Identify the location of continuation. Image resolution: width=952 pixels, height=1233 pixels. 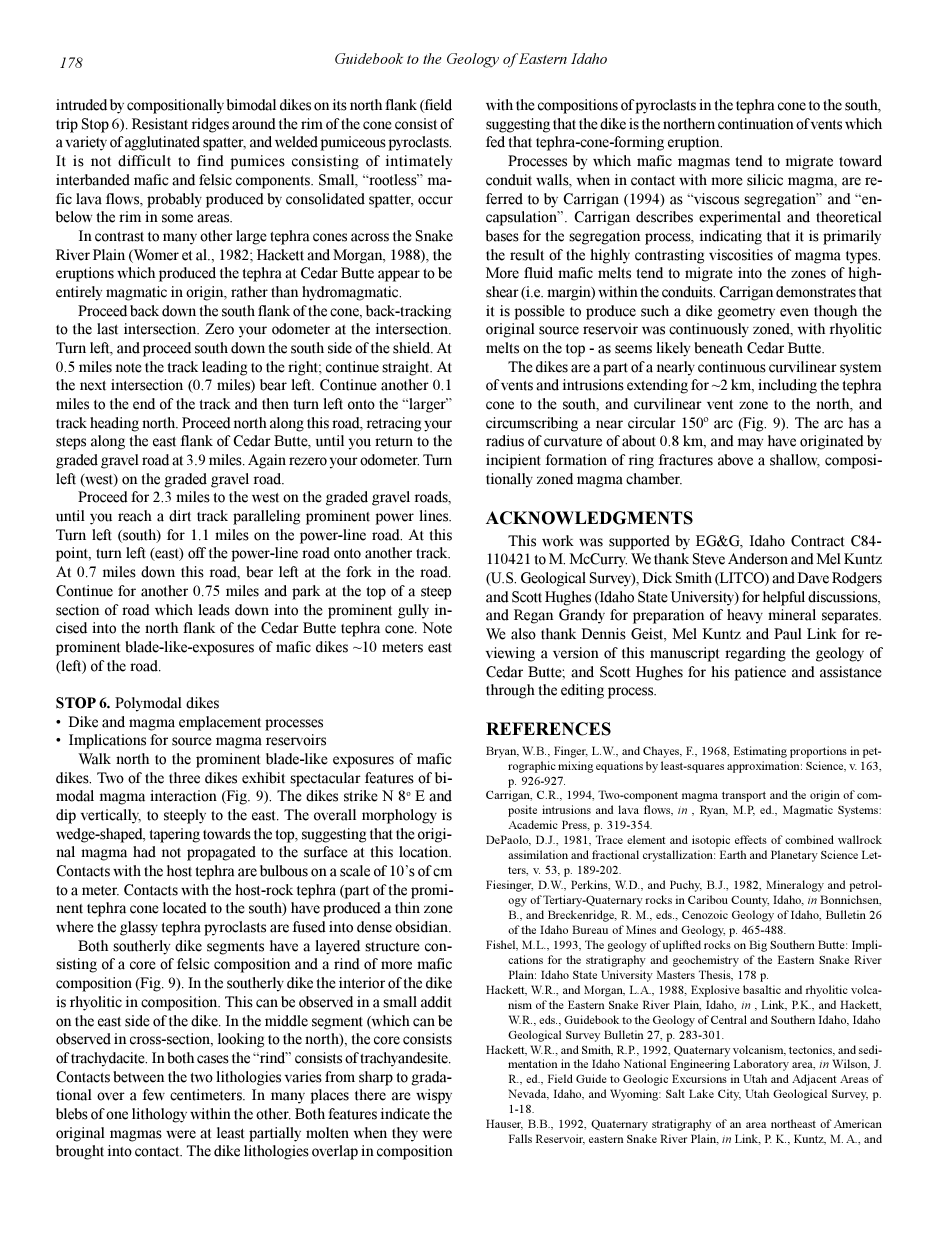
(756, 124).
